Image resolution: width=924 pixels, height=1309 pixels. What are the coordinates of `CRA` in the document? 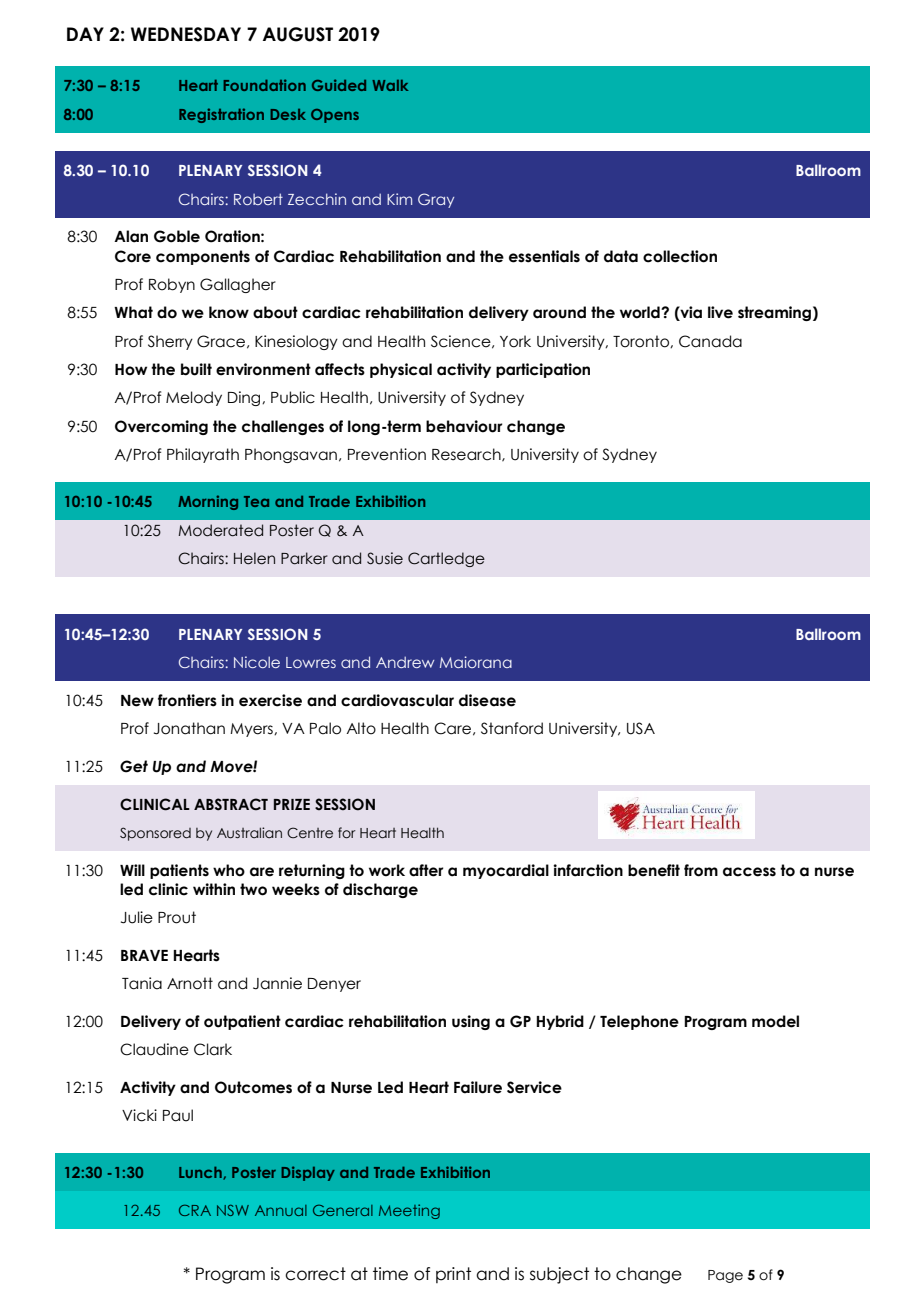 It's located at (195, 1210).
